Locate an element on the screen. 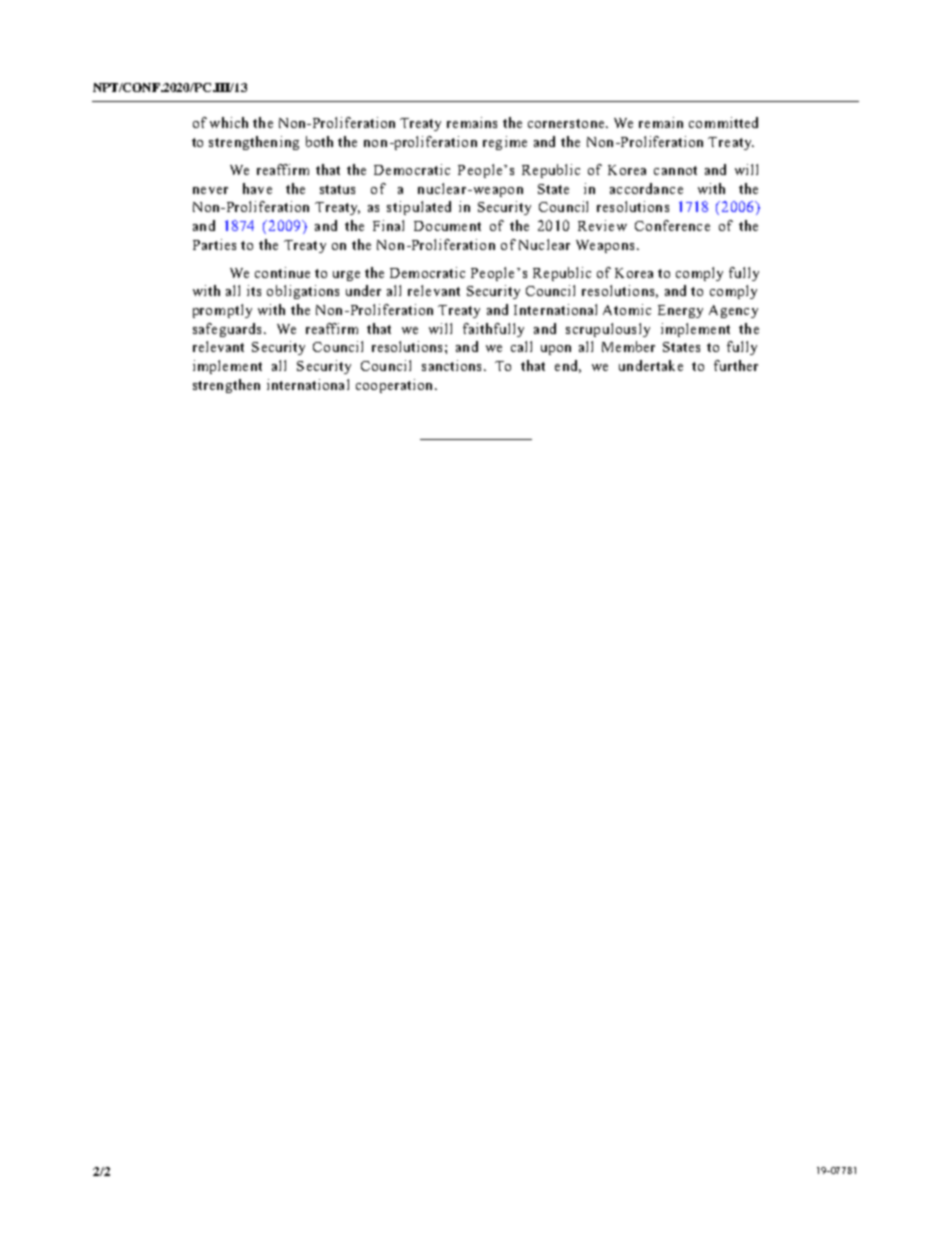  which is located at coordinates (229, 122).
